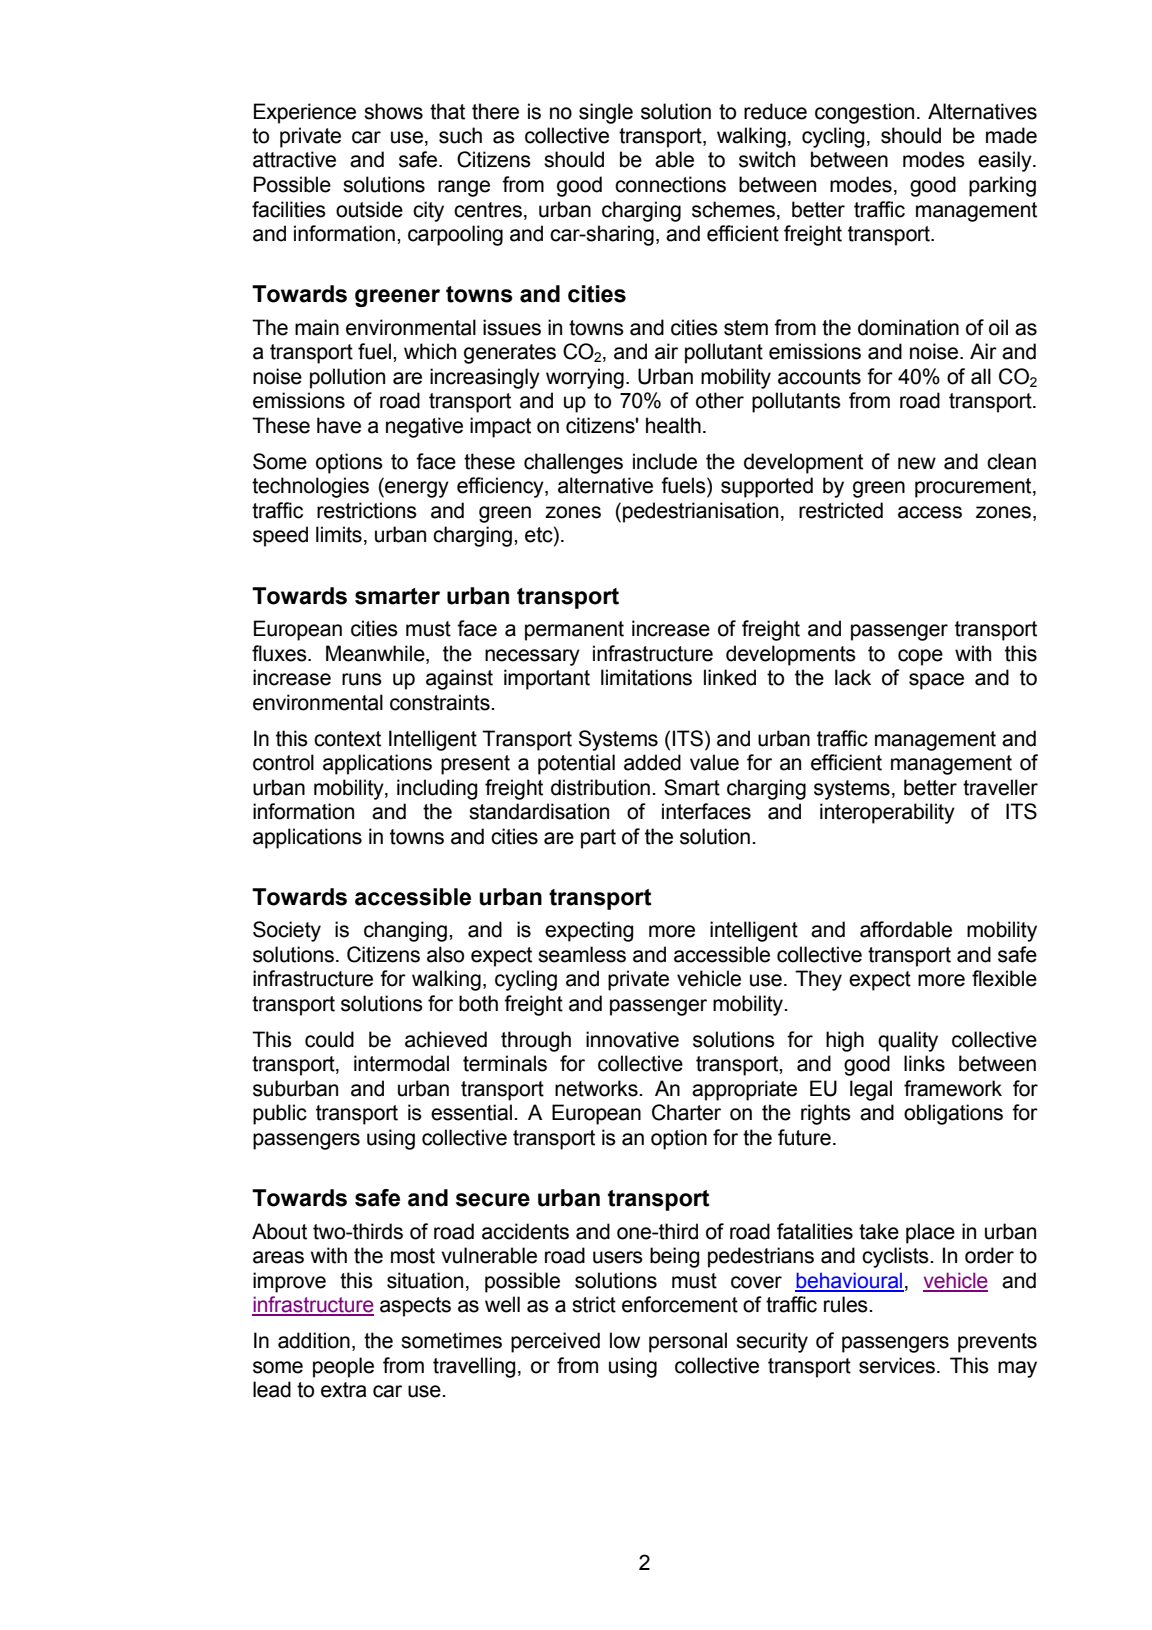  I want to click on shows, so click(393, 111).
